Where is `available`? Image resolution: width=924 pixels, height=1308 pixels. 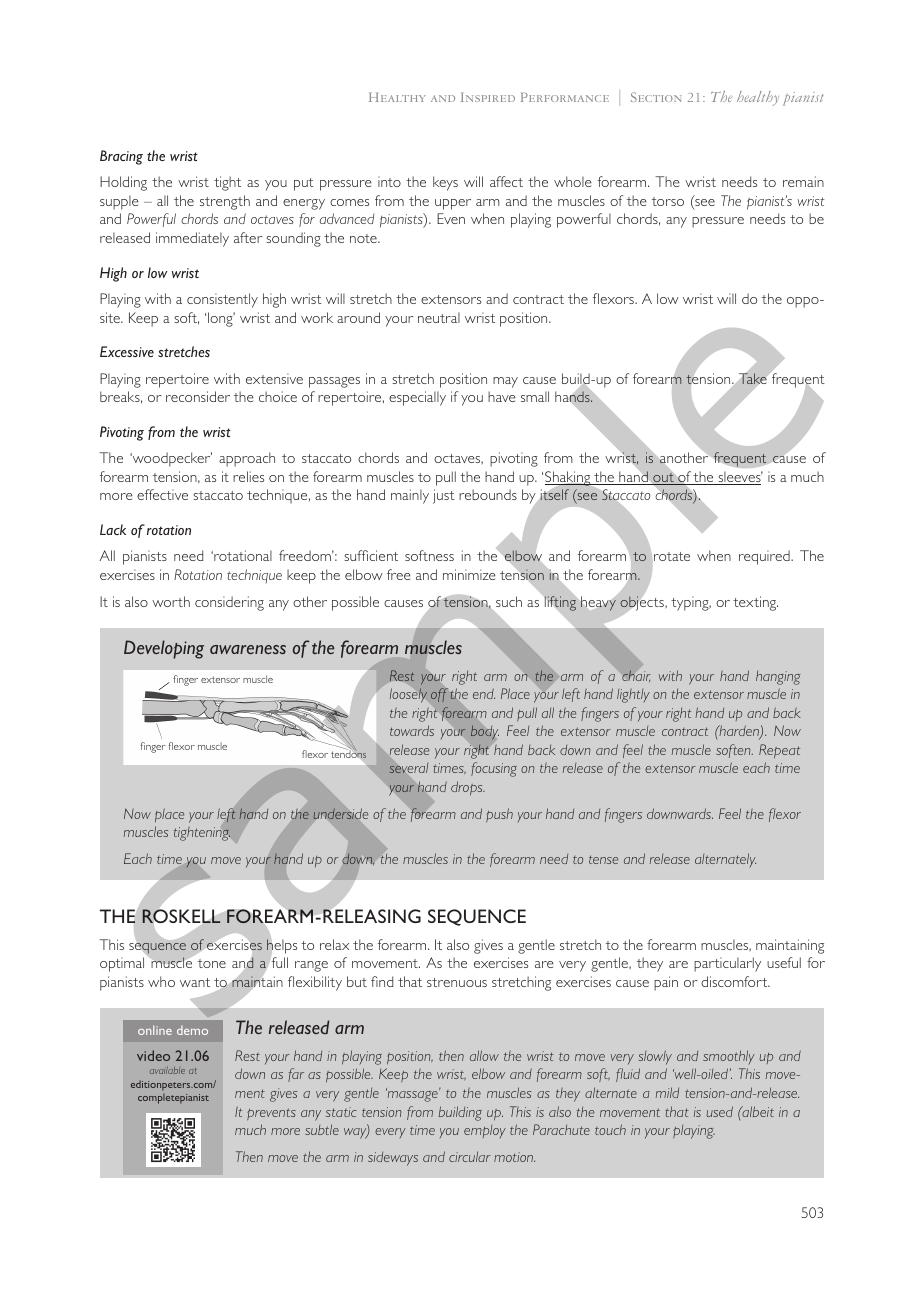 available is located at coordinates (167, 1070).
